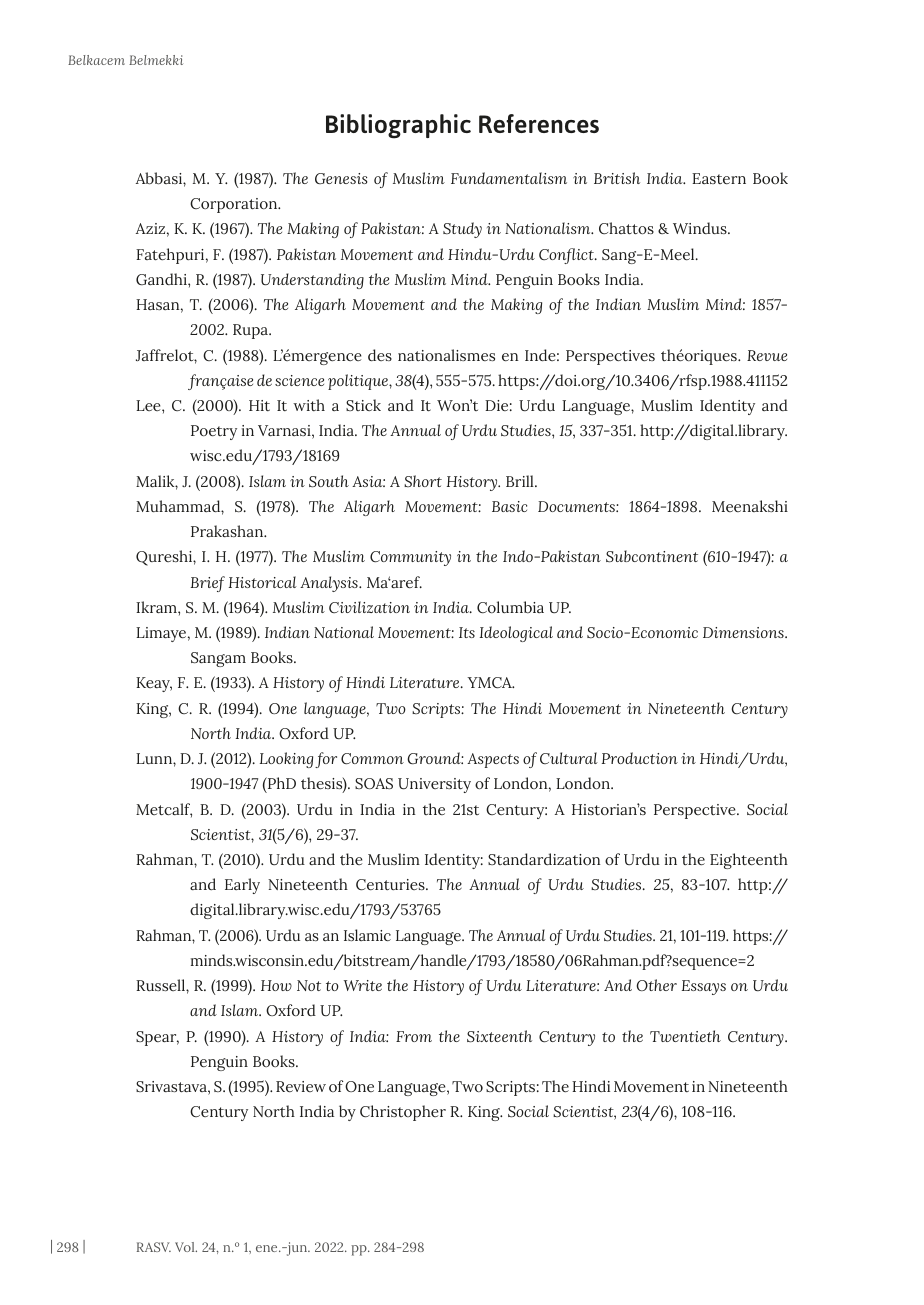  Describe the element at coordinates (490, 682) in the screenshot. I see `YMCA` at that location.
